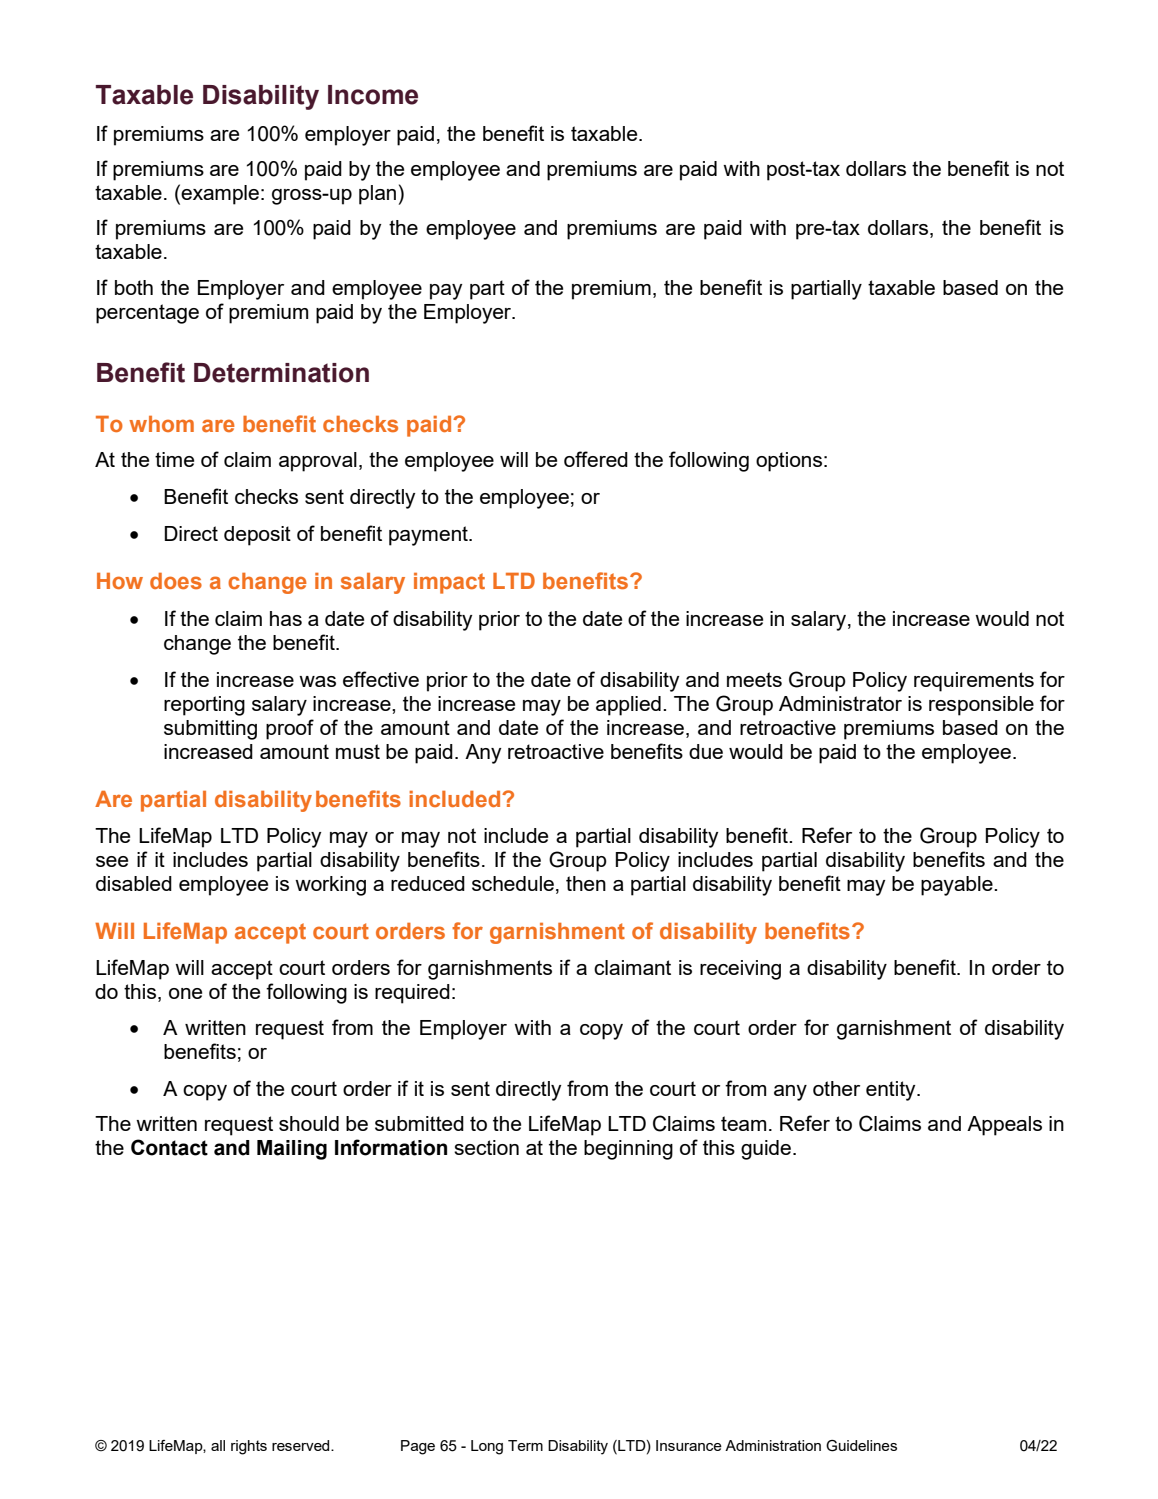 The width and height of the screenshot is (1158, 1499). What do you see at coordinates (373, 95) in the screenshot?
I see `Income` at bounding box center [373, 95].
